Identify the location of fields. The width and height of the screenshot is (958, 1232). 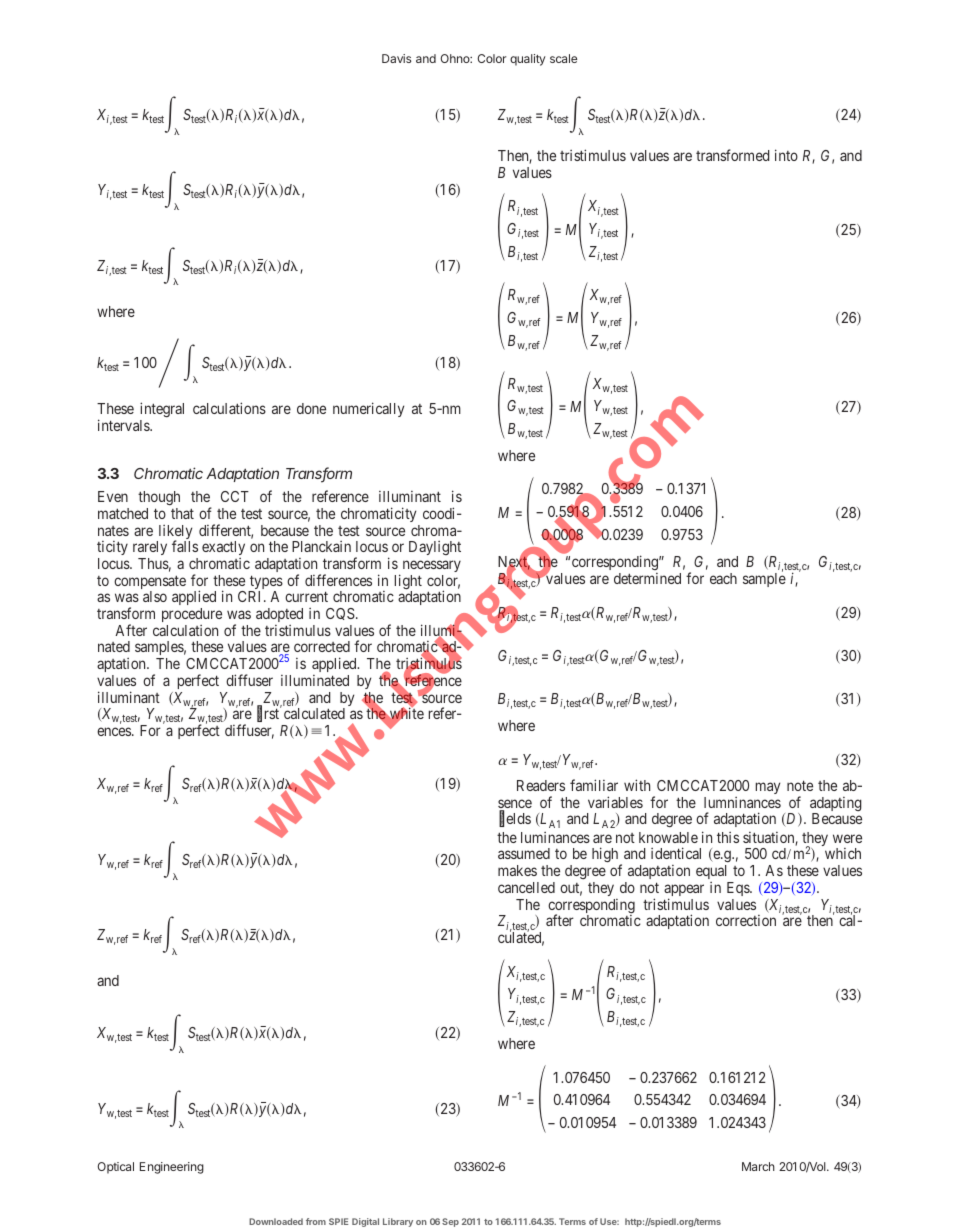
(515, 819).
